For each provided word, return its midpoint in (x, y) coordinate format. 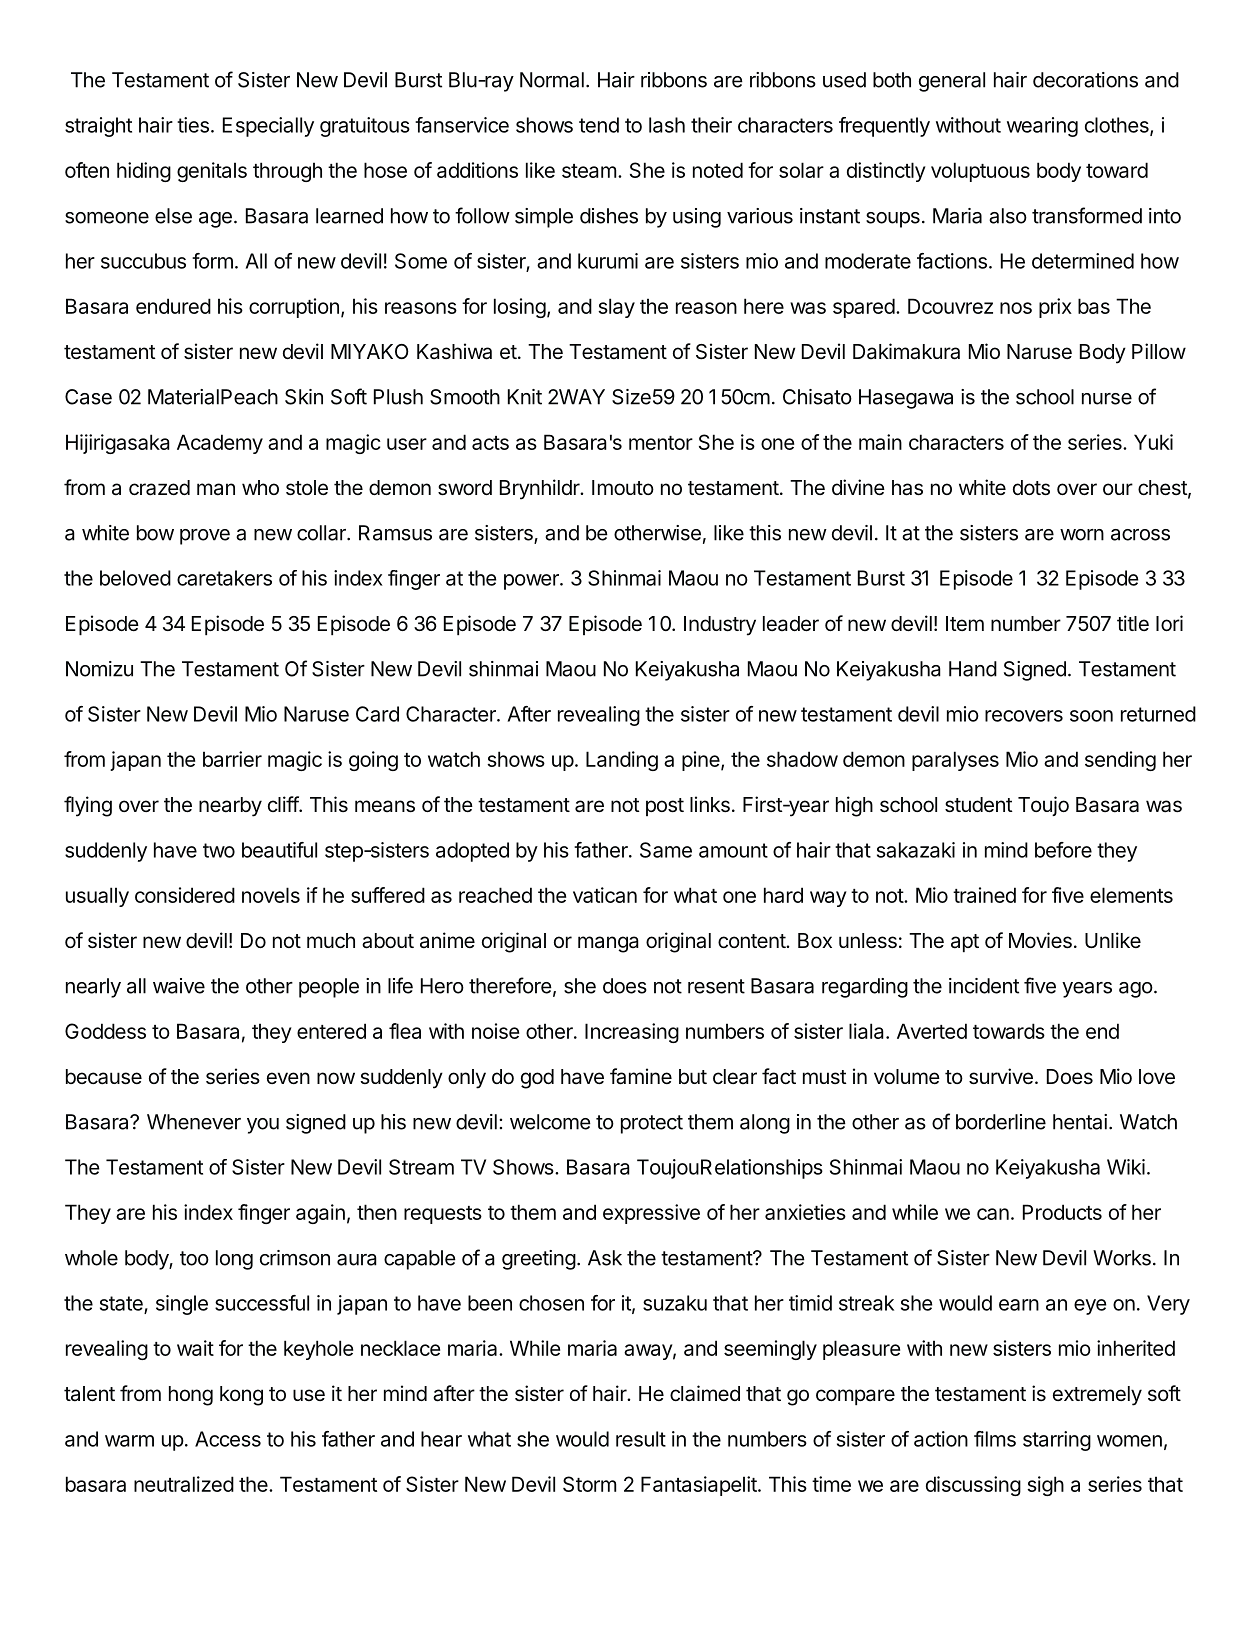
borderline (1001, 1122)
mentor (661, 443)
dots (1031, 488)
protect (652, 1124)
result (641, 1439)
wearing (1042, 127)
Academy (220, 444)
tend (599, 125)
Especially (268, 127)
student (979, 805)
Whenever (194, 1122)
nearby (230, 807)
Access (228, 1439)
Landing (622, 761)
